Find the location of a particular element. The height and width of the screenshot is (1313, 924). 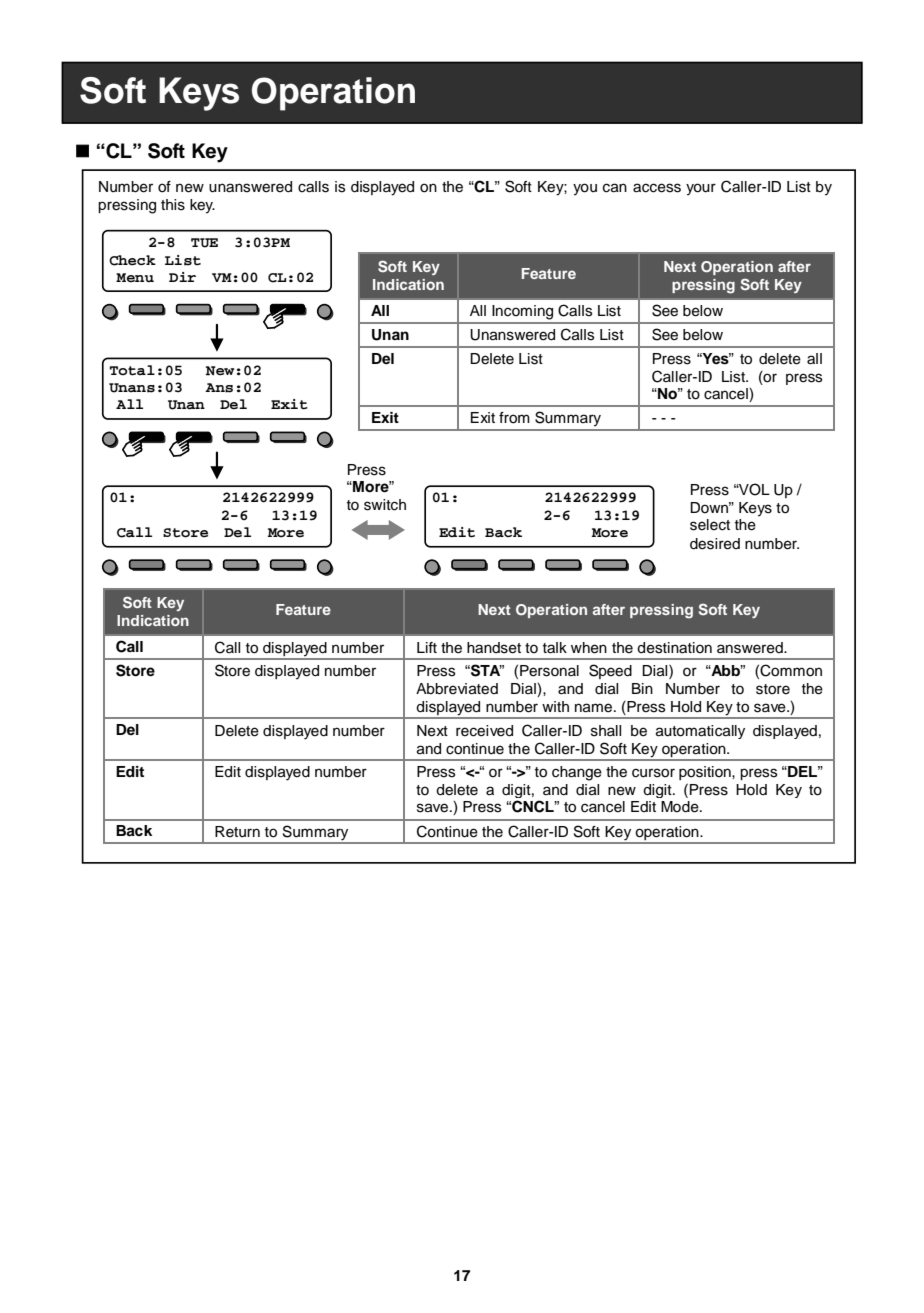

TUE is located at coordinates (204, 243).
